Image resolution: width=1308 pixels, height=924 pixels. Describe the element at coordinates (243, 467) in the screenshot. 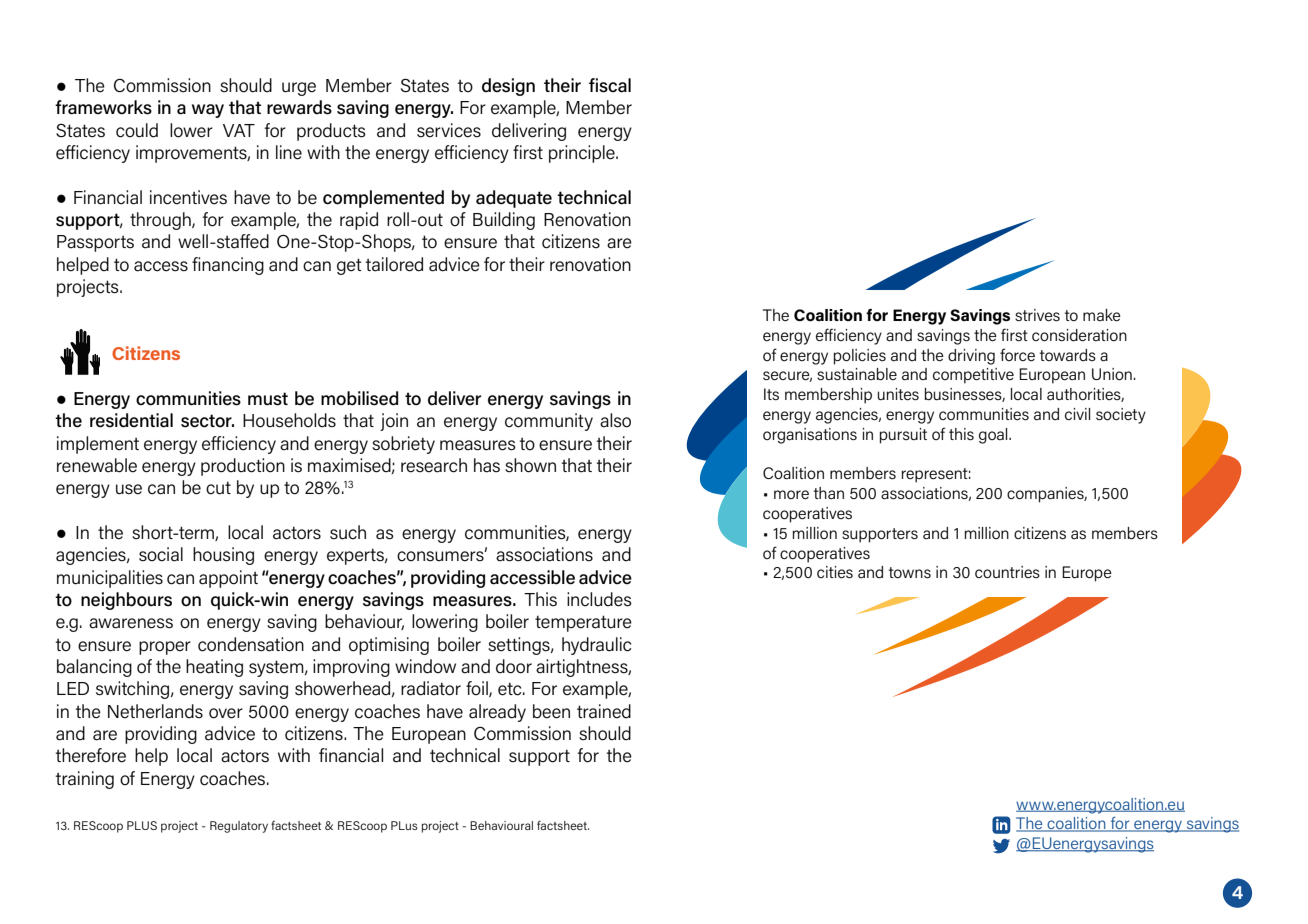

I see `production` at that location.
